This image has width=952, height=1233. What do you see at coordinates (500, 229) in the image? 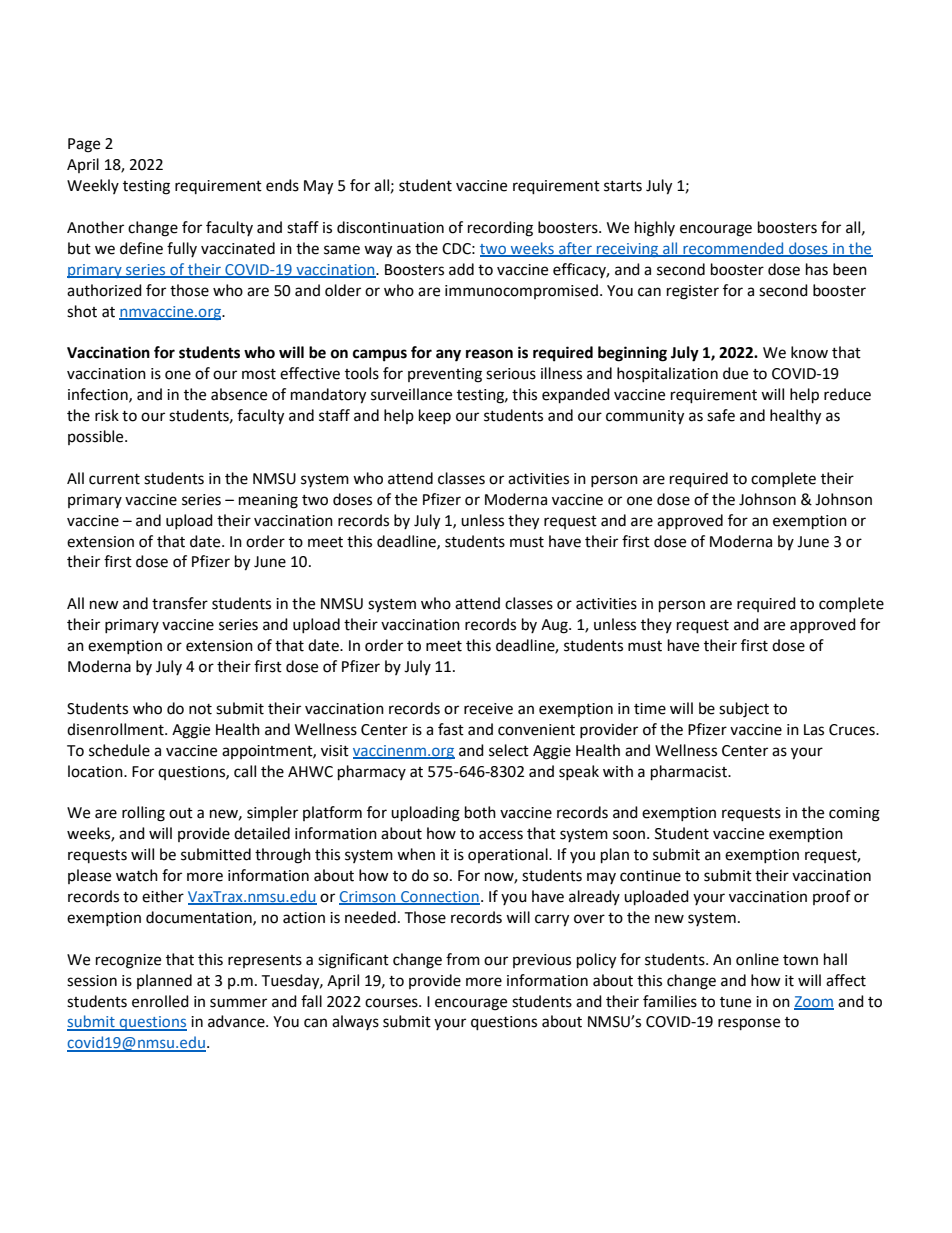
I see `recording` at bounding box center [500, 229].
